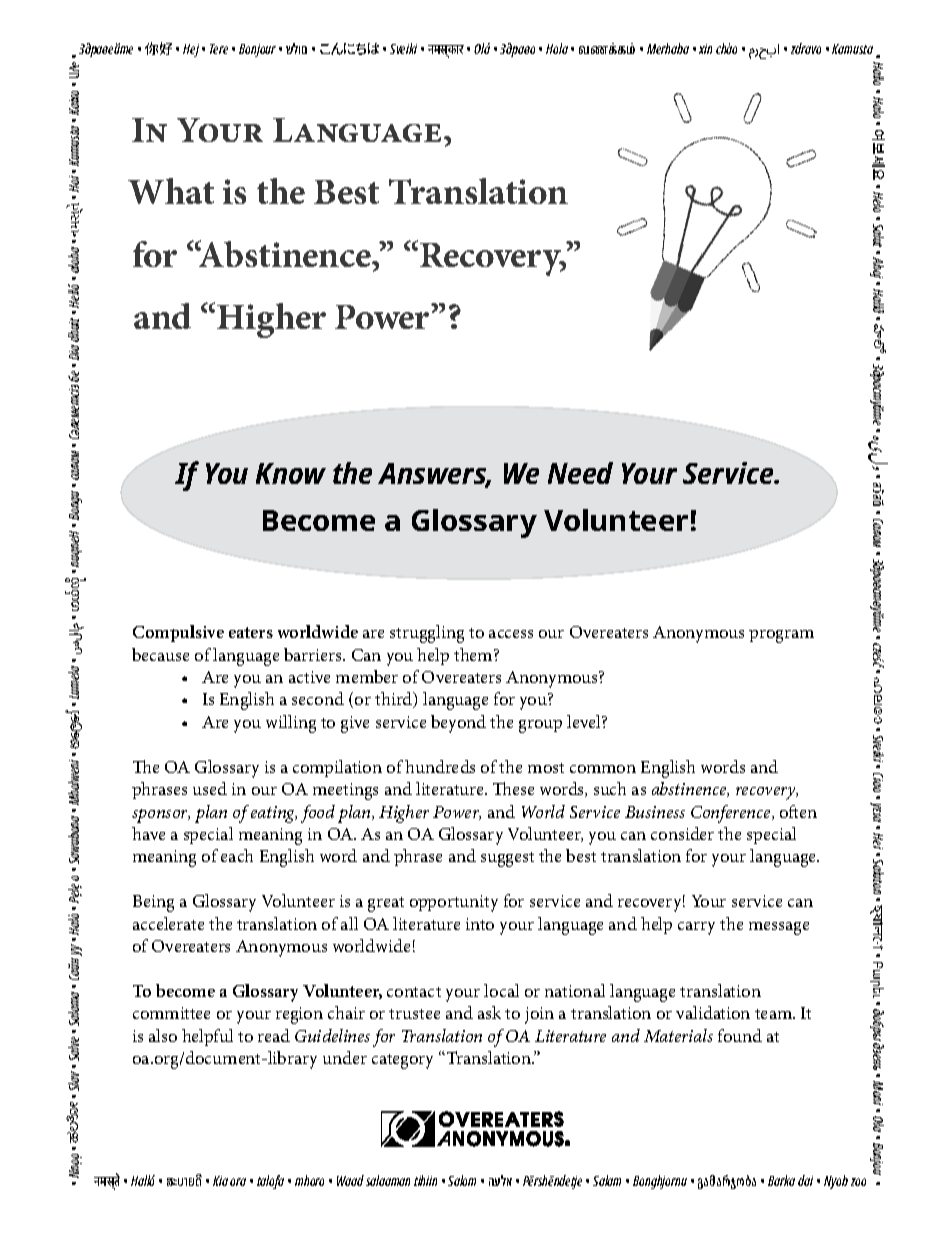 This page has height=1233, width=952. What do you see at coordinates (191, 50) in the page?
I see `Hej` at bounding box center [191, 50].
